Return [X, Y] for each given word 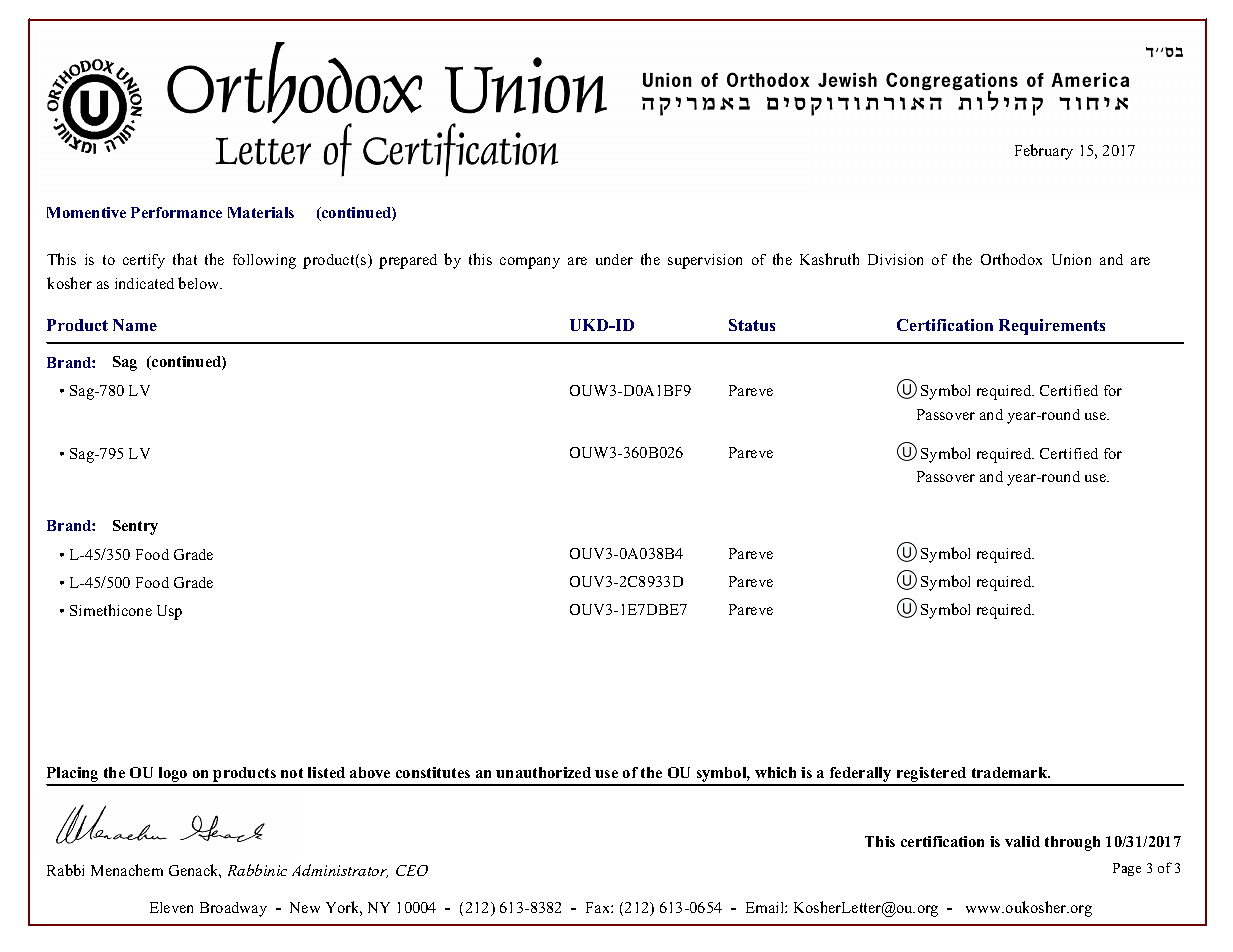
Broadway [233, 909]
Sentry [135, 527]
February [1044, 152]
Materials [261, 212]
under [614, 259]
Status [752, 325]
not [292, 773]
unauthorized [543, 772]
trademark [1011, 772]
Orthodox [1011, 259]
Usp [169, 612]
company [530, 263]
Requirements [1052, 327]
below [200, 283]
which [775, 772]
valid [1022, 841]
